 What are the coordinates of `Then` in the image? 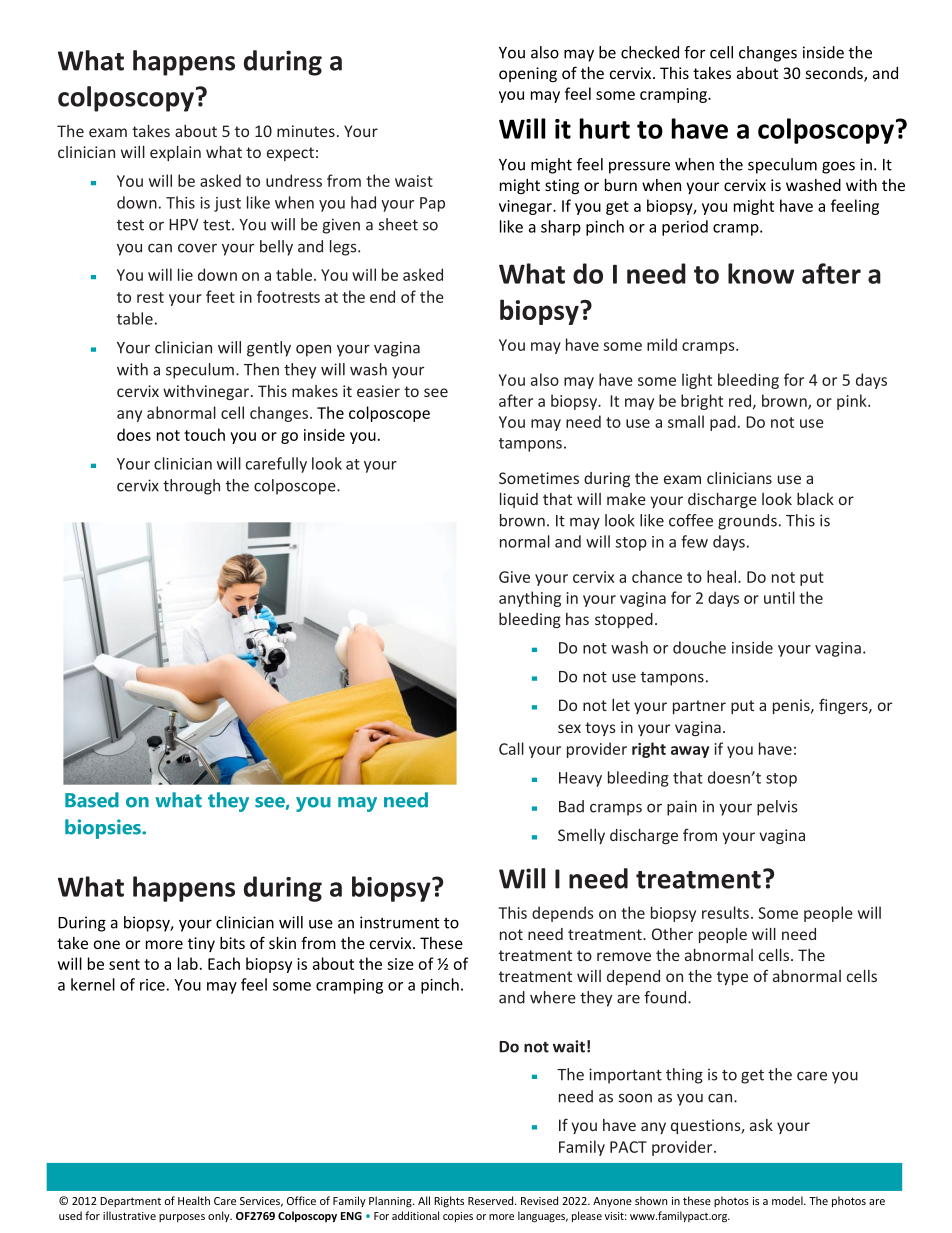 It's located at (261, 369).
